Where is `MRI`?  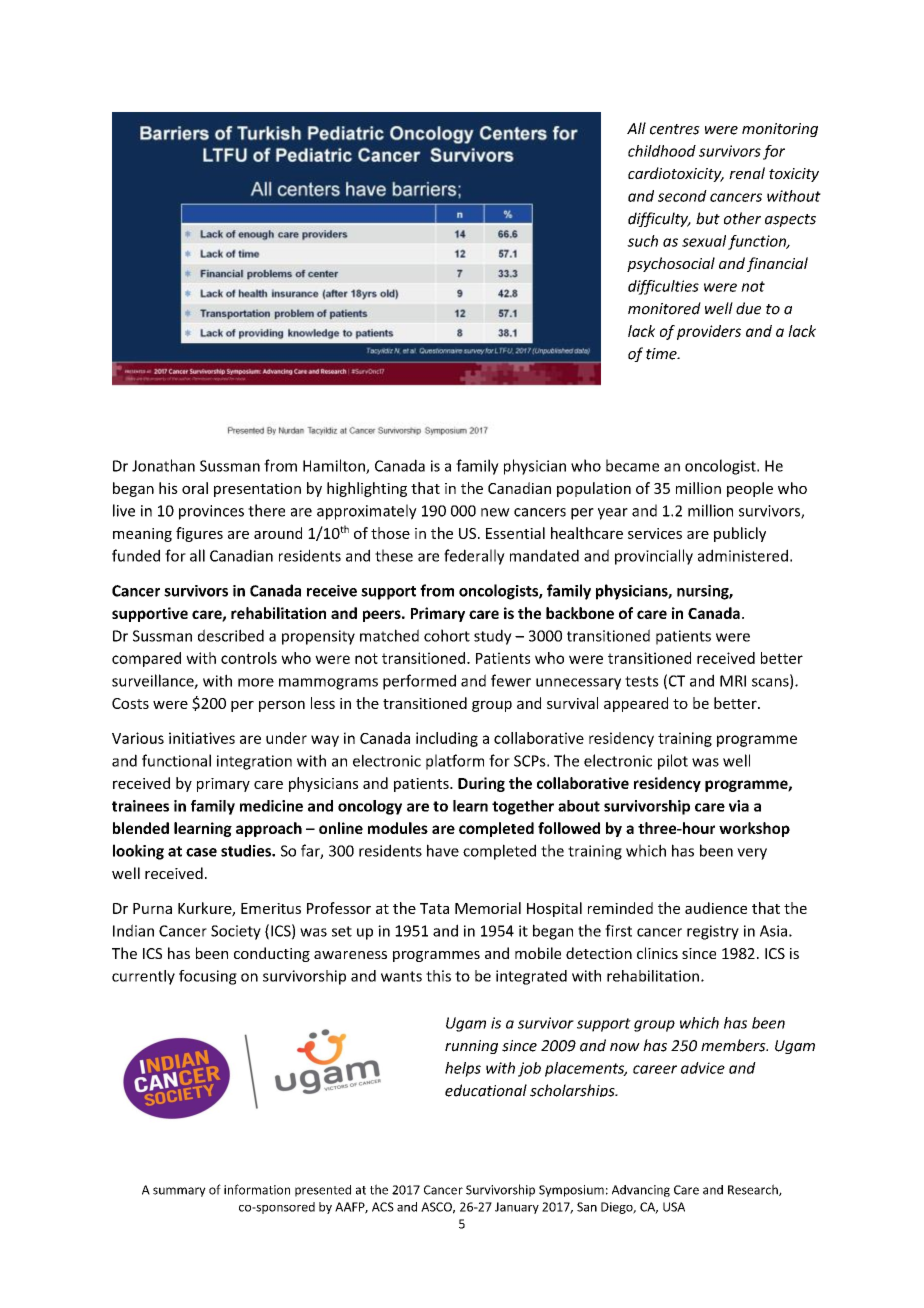
MRI is located at coordinates (733, 681).
